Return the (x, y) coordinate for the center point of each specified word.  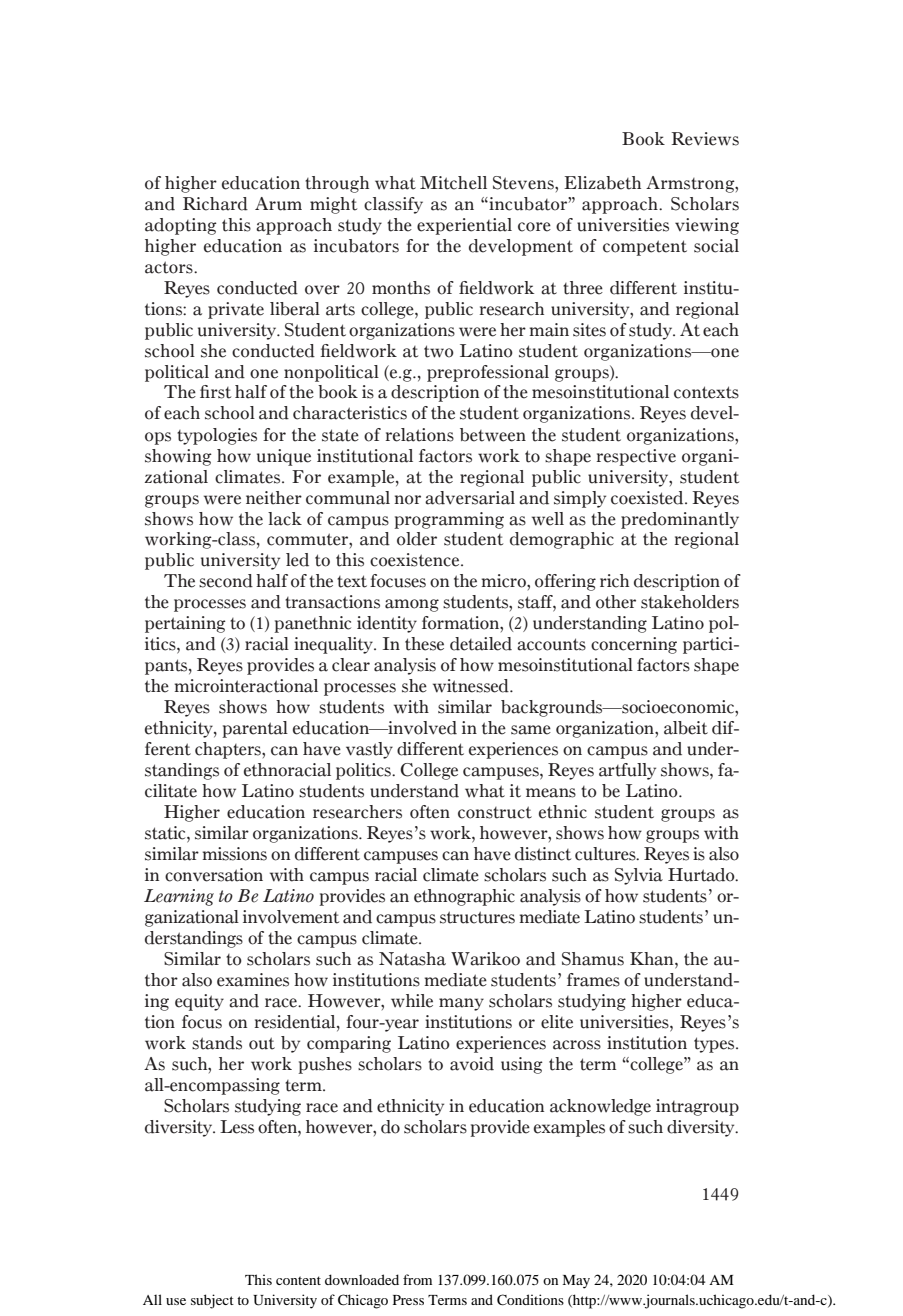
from (417, 1279)
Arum (278, 204)
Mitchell (453, 183)
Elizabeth (602, 183)
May (576, 1282)
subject (212, 1301)
